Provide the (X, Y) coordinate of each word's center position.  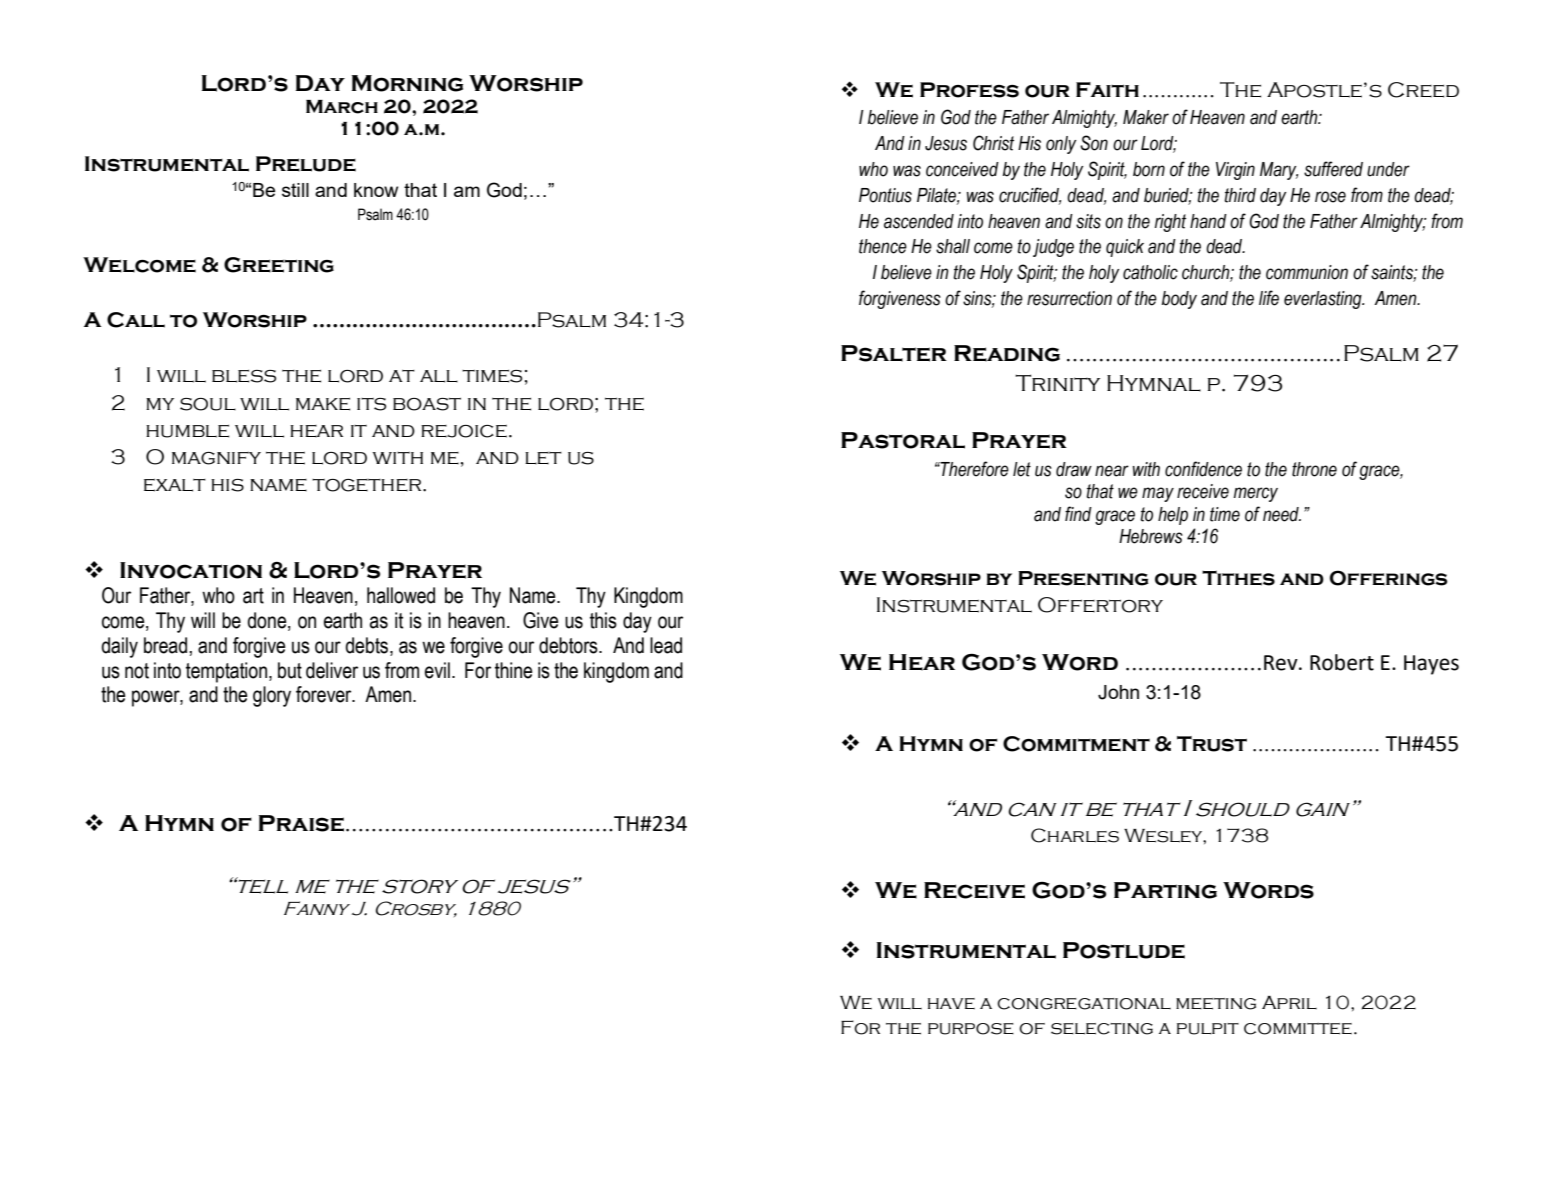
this (603, 620)
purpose (971, 1029)
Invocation (191, 570)
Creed (1423, 90)
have (951, 1004)
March (342, 107)
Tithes (1238, 578)
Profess (969, 90)
